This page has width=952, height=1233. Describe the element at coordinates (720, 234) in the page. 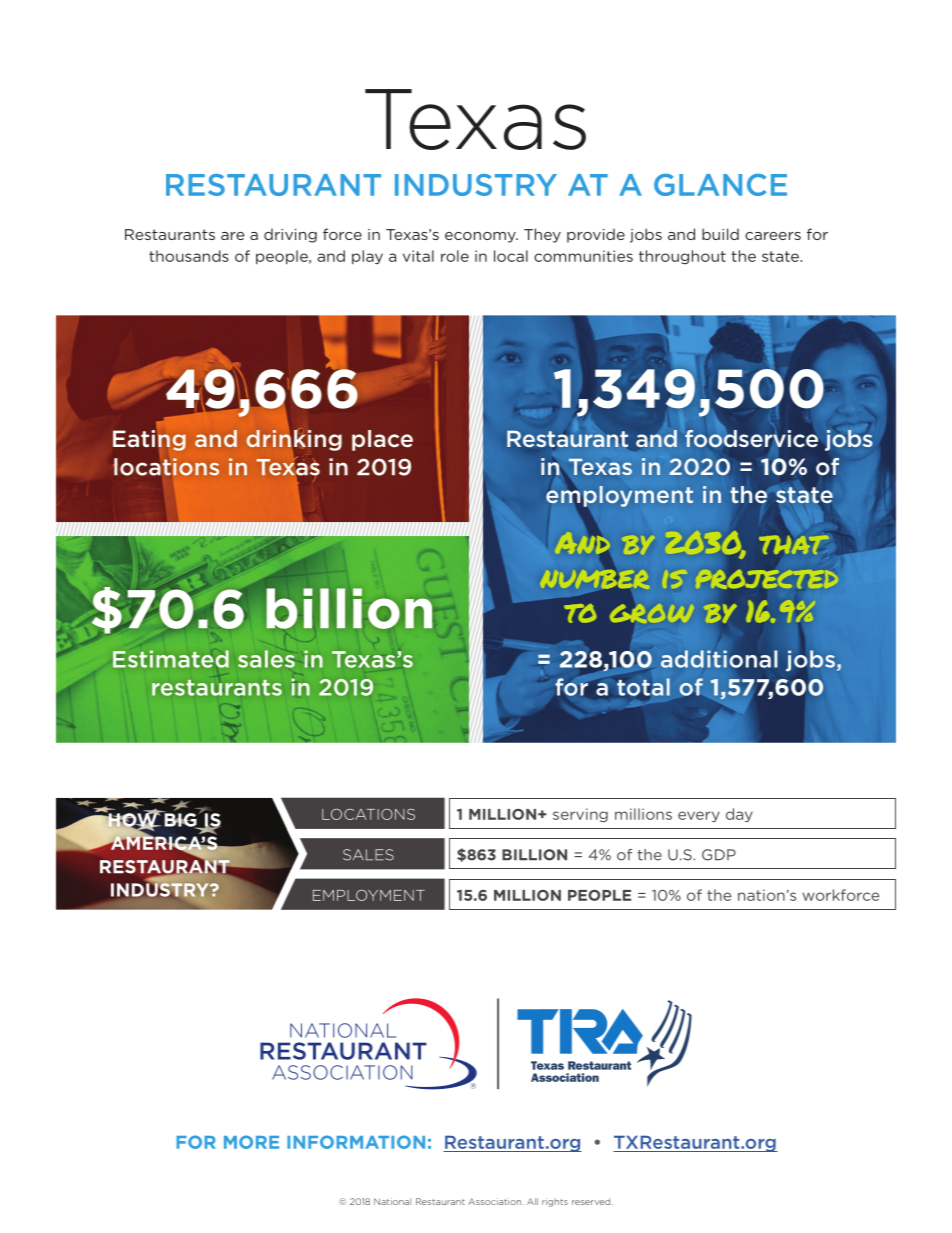

I see `build` at that location.
